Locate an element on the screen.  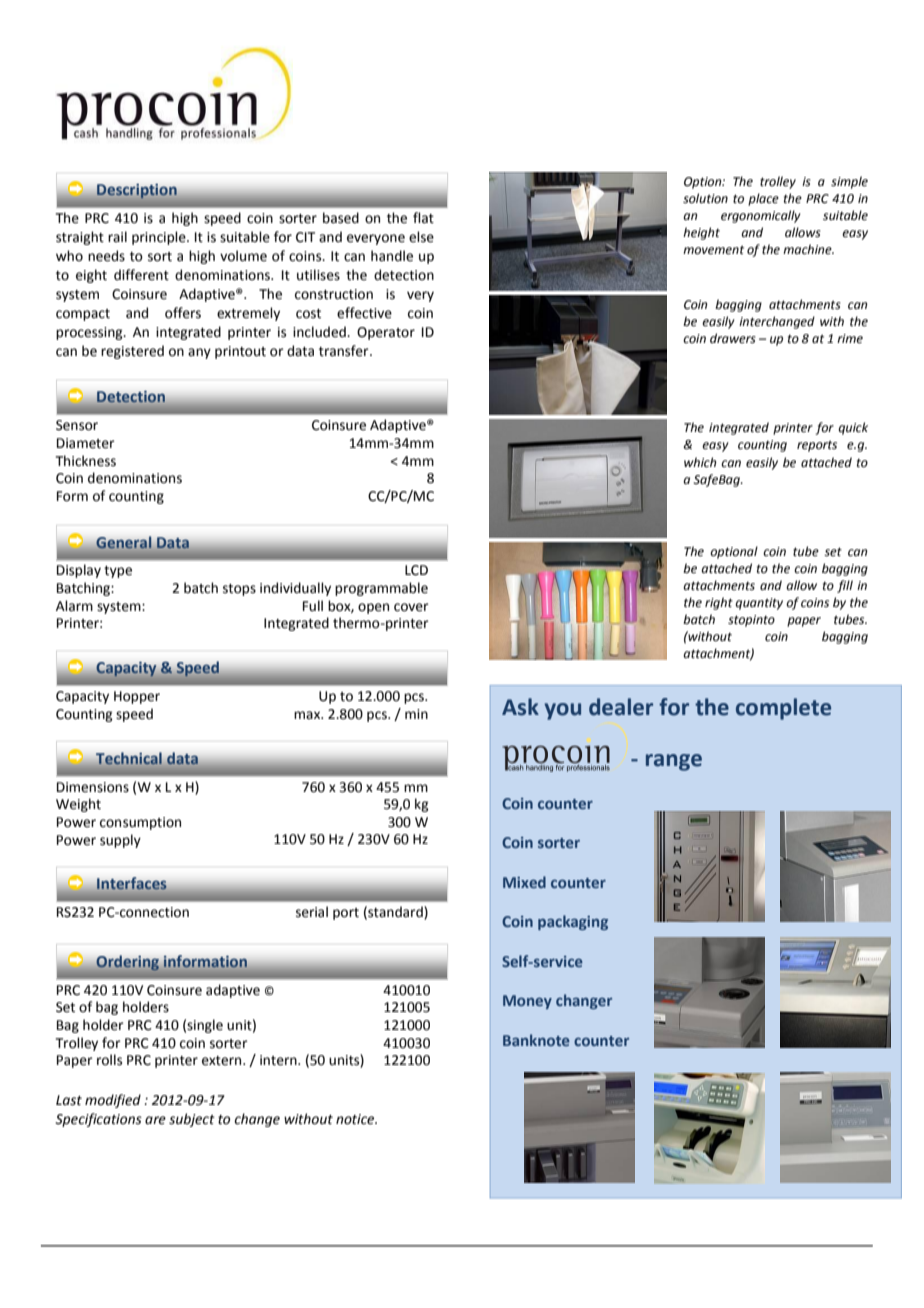
ergonomically is located at coordinates (761, 216).
